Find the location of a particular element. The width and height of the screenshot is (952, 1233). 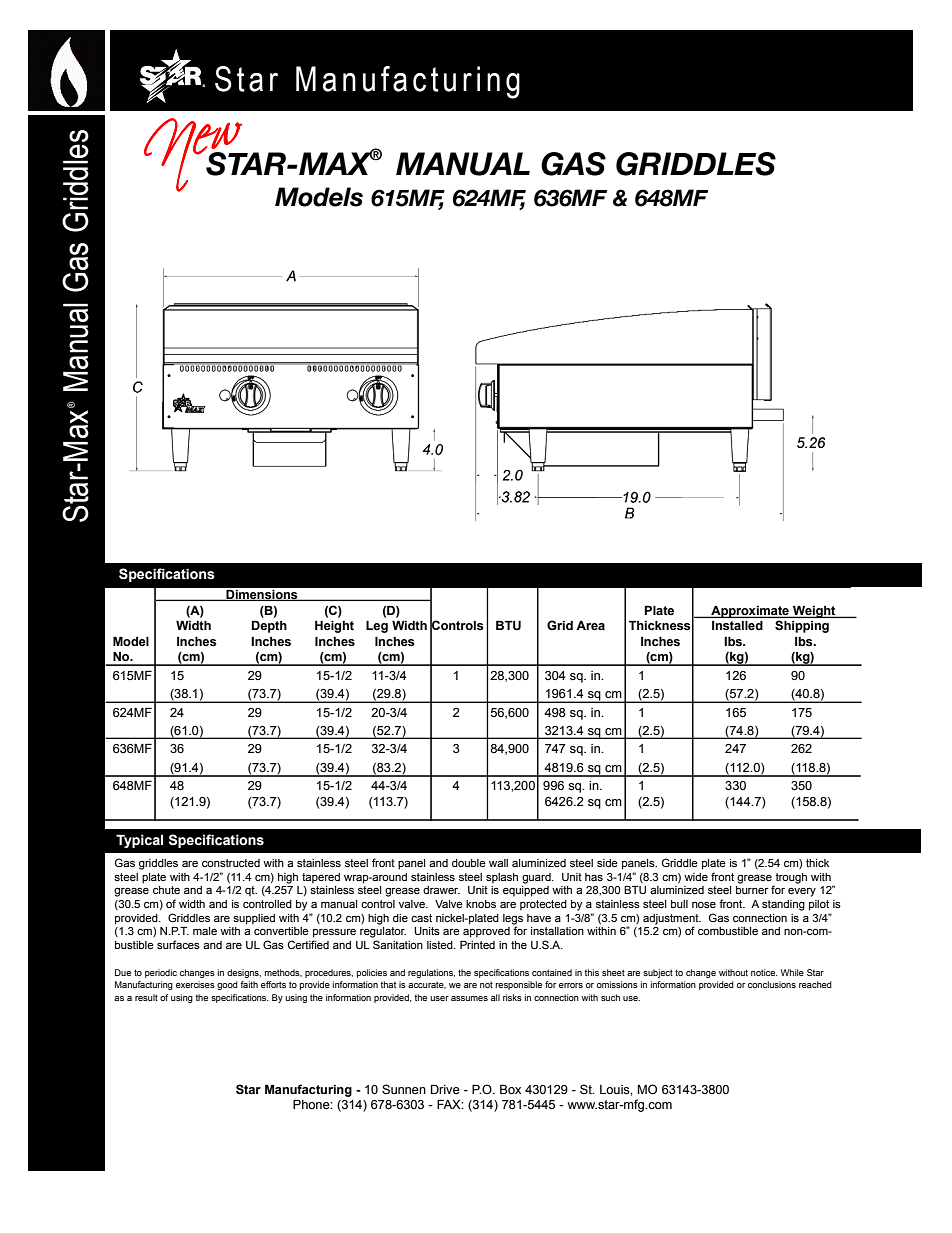

Typical is located at coordinates (139, 841).
